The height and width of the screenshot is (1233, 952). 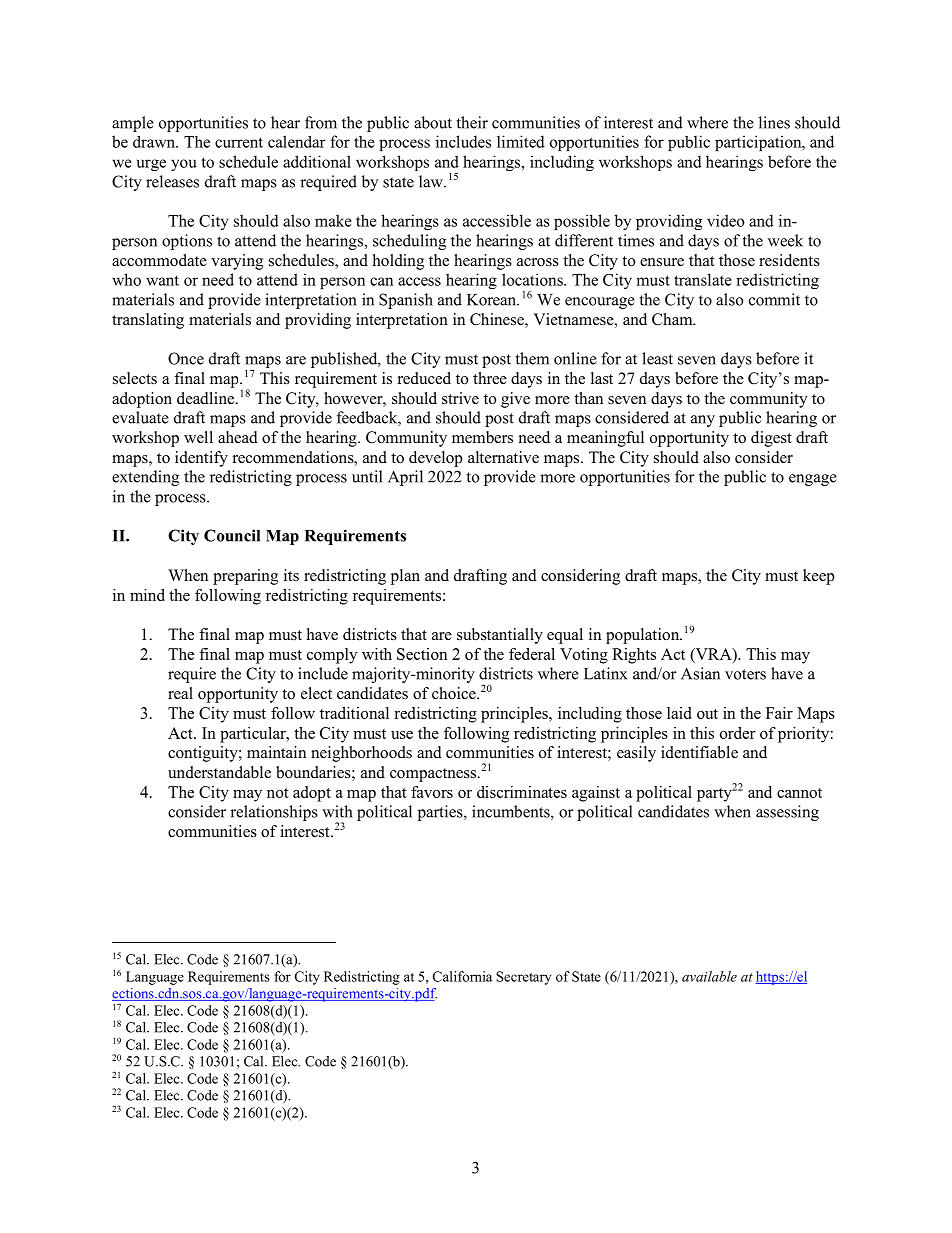 I want to click on Council, so click(x=232, y=535).
